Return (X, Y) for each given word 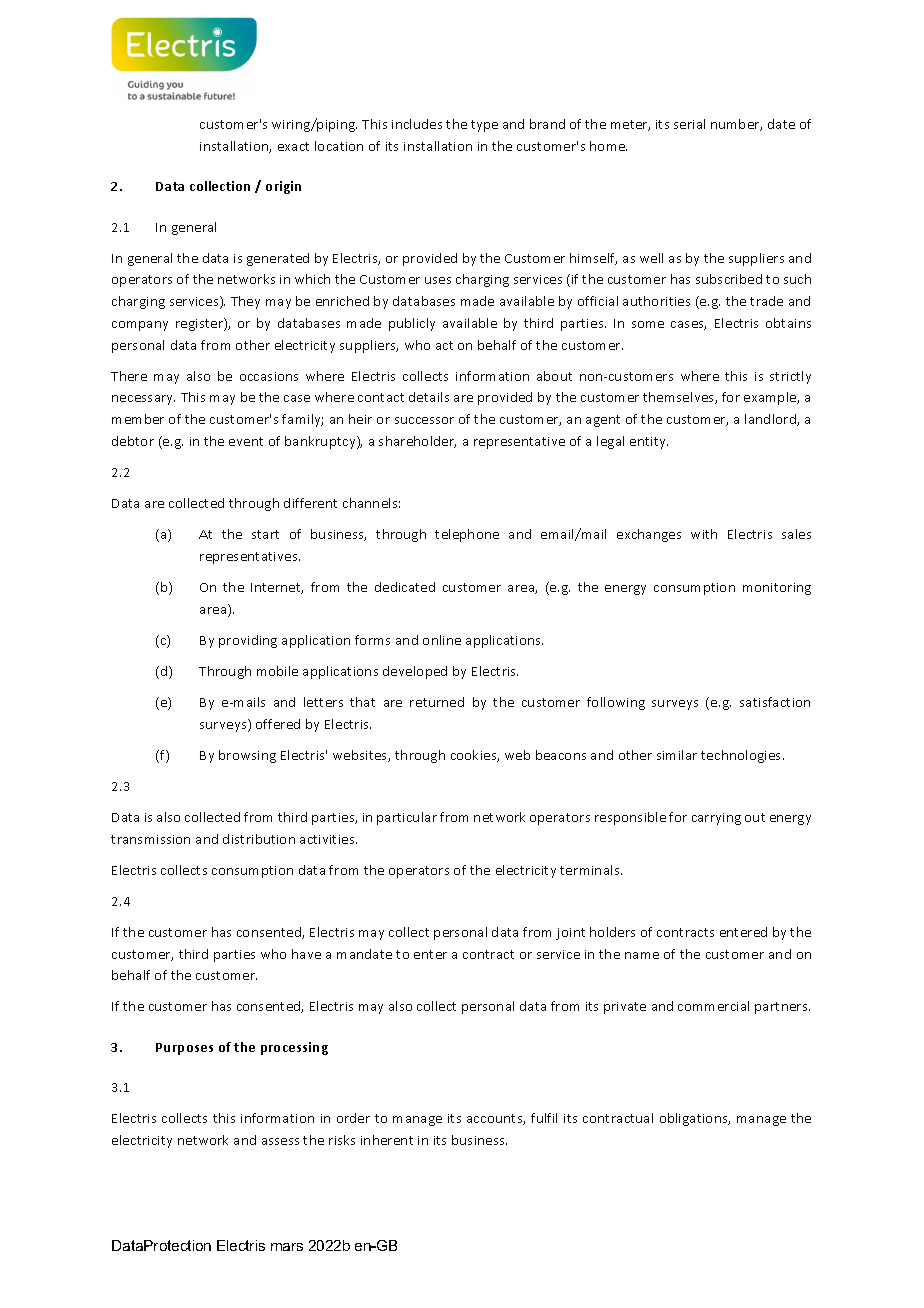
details (429, 397)
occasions (269, 376)
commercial (713, 1006)
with (704, 534)
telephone (467, 535)
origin (283, 187)
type (484, 126)
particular (407, 818)
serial (689, 124)
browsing (247, 756)
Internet (277, 588)
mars (287, 1247)
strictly (790, 377)
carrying (716, 819)
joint (570, 934)
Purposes (184, 1049)
